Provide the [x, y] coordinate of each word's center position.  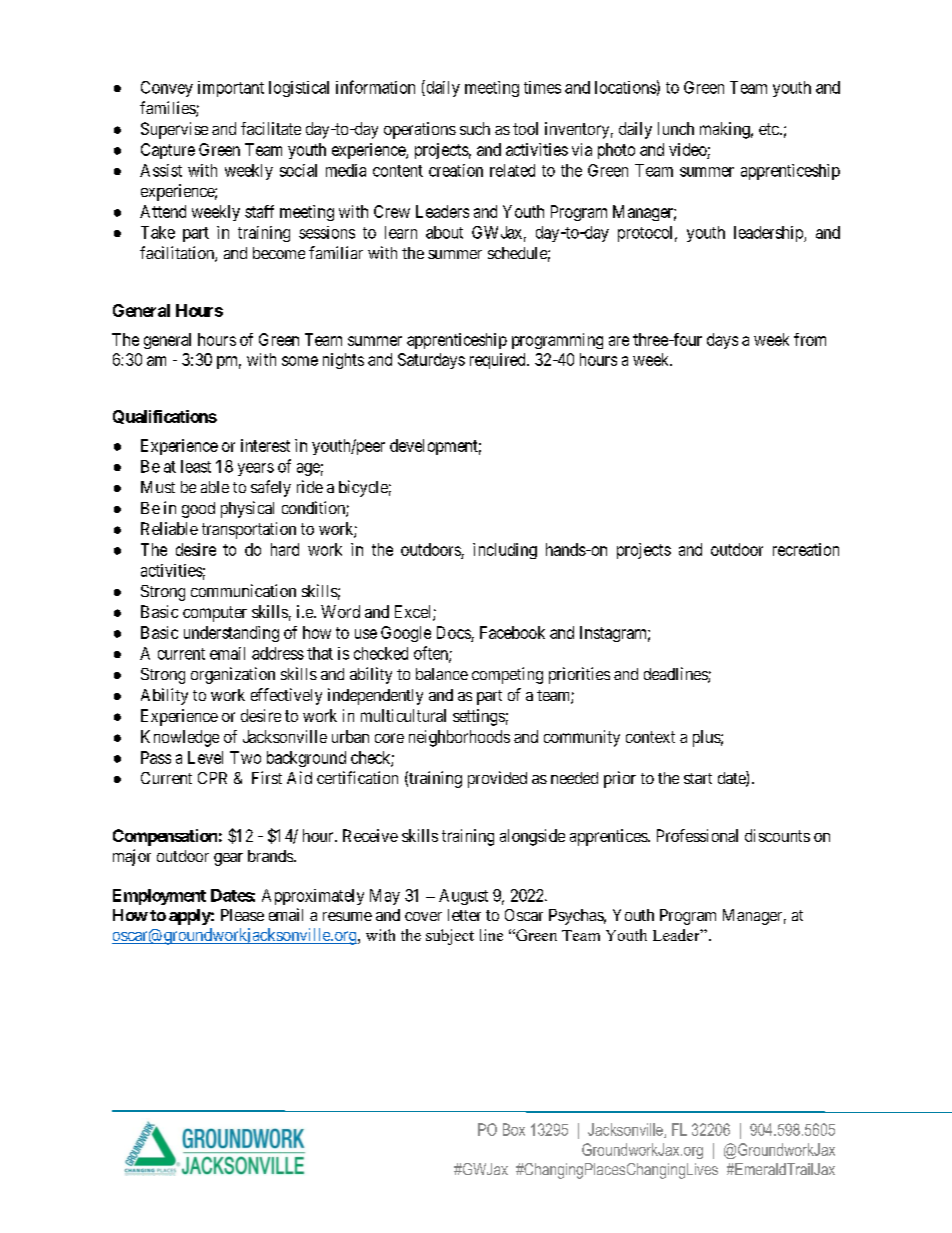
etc [770, 129]
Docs [454, 632]
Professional [697, 835]
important [231, 89]
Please [242, 915]
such [475, 128]
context [650, 737]
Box [514, 1129]
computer [215, 614]
